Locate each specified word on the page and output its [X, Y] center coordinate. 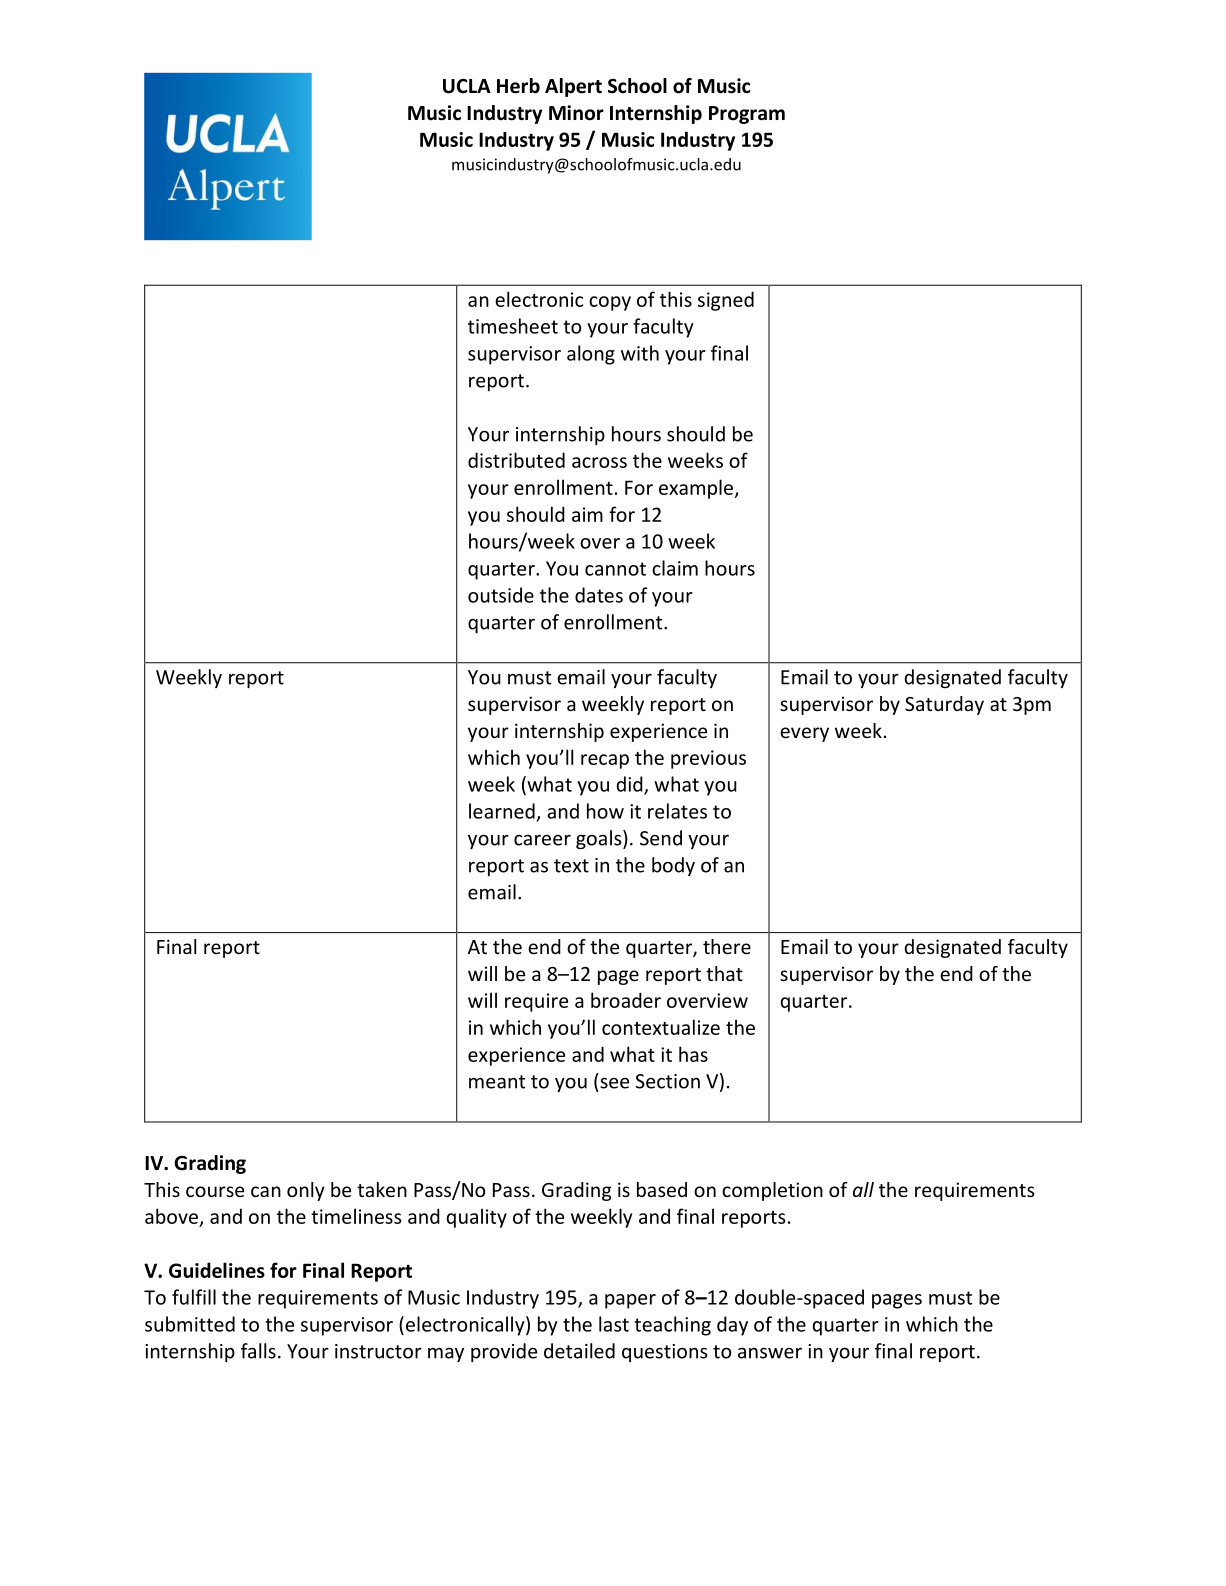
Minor [576, 113]
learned [502, 811]
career [542, 840]
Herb [518, 86]
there [727, 946]
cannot [615, 569]
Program [747, 115]
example [697, 489]
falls [258, 1351]
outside [501, 595]
